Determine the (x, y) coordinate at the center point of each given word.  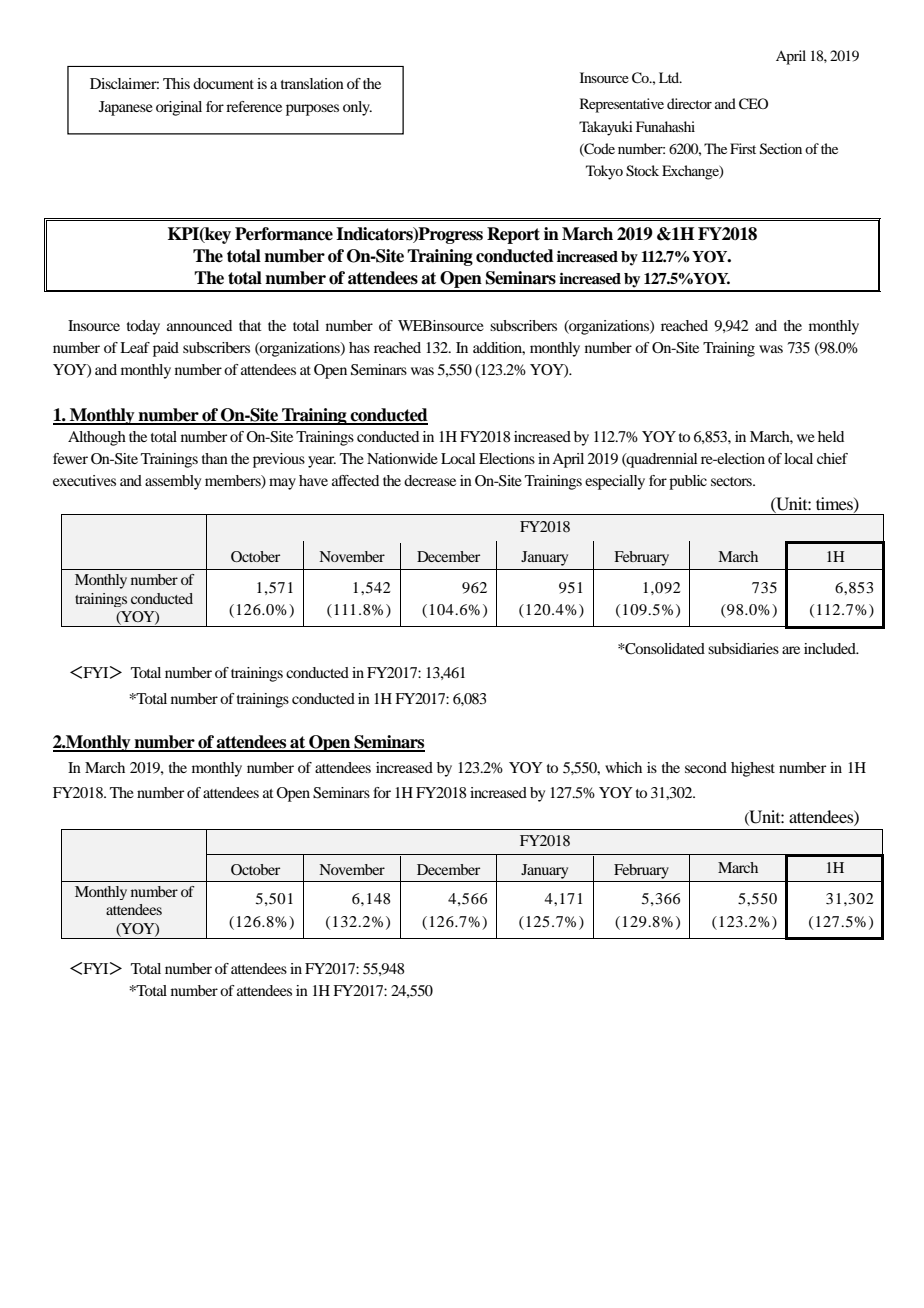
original (179, 108)
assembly (173, 482)
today (143, 327)
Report (513, 235)
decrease (430, 480)
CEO (753, 104)
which (623, 767)
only (357, 108)
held (831, 436)
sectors (732, 481)
